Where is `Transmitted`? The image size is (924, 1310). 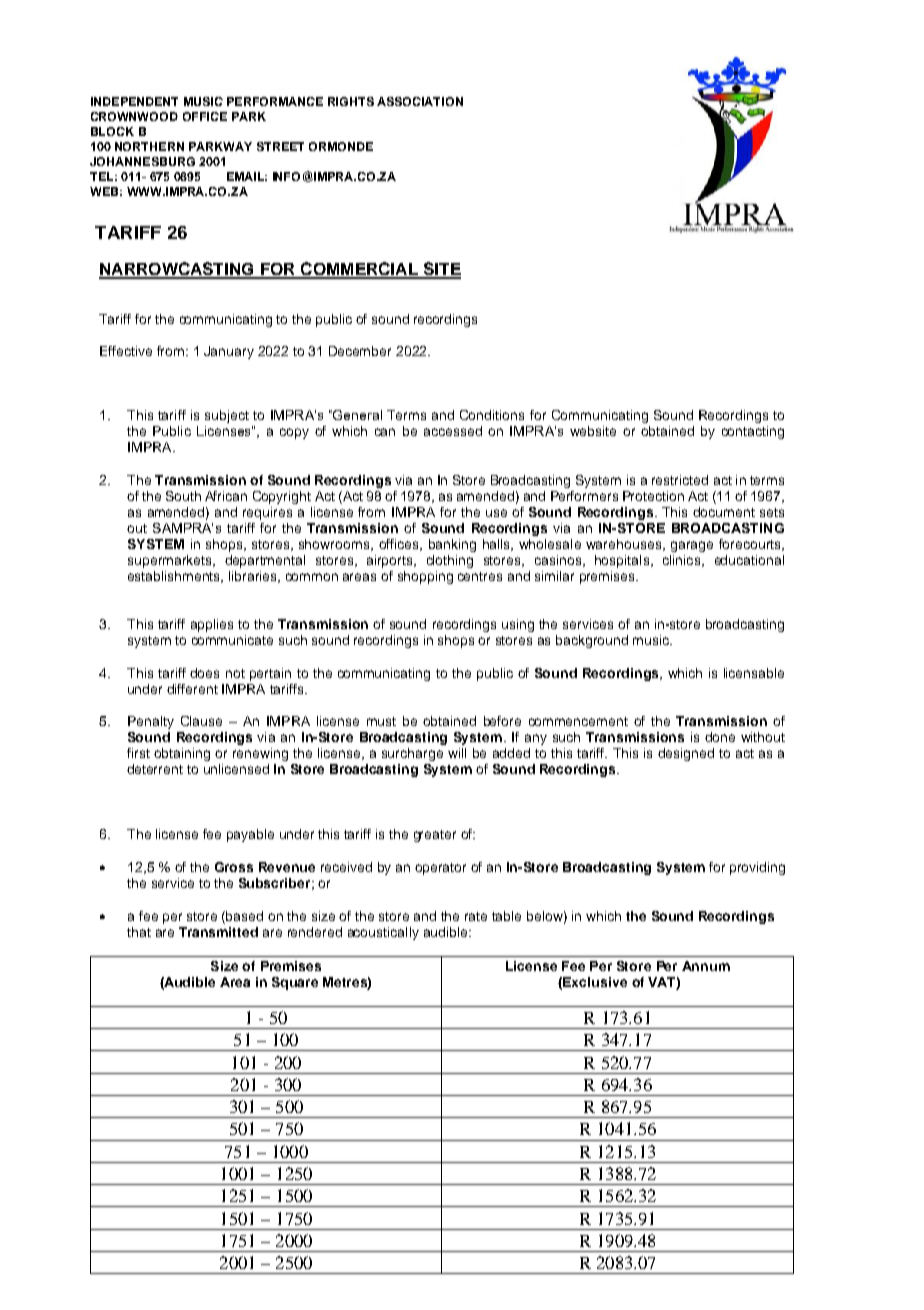
Transmitted is located at coordinates (218, 932).
